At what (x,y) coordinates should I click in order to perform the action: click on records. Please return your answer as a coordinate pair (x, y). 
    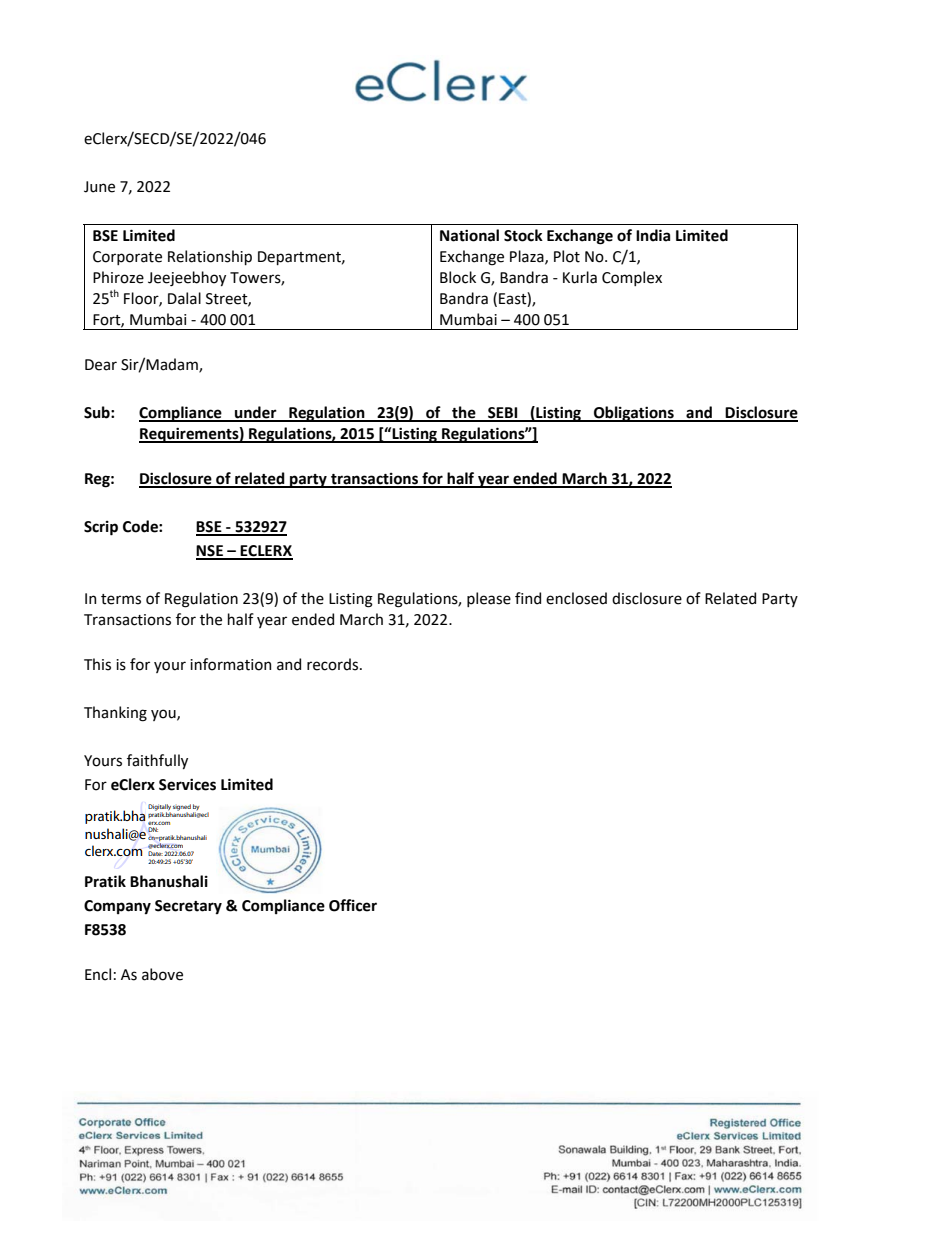
    Looking at the image, I should click on (334, 664).
